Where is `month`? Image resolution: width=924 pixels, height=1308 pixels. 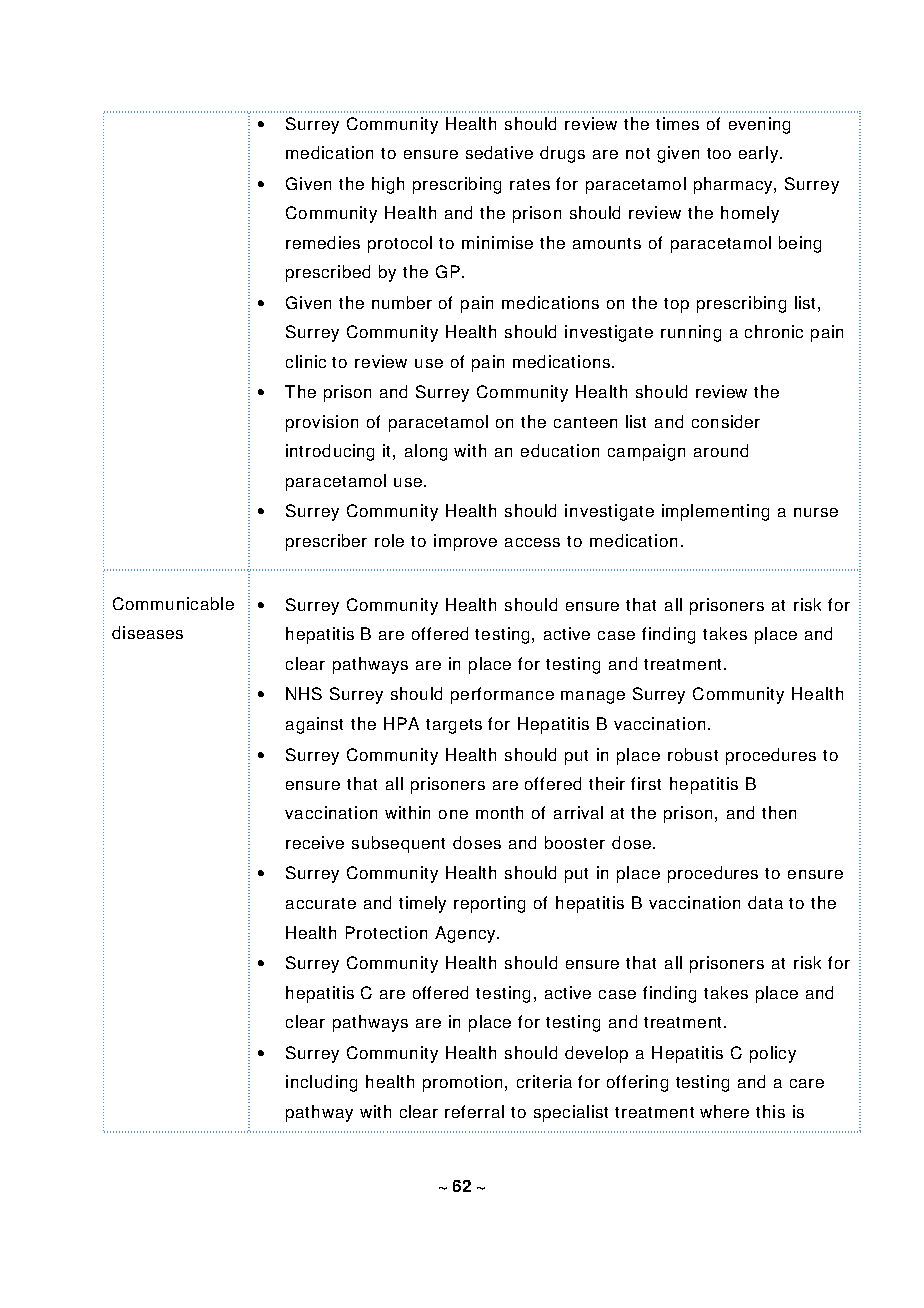 month is located at coordinates (499, 812).
